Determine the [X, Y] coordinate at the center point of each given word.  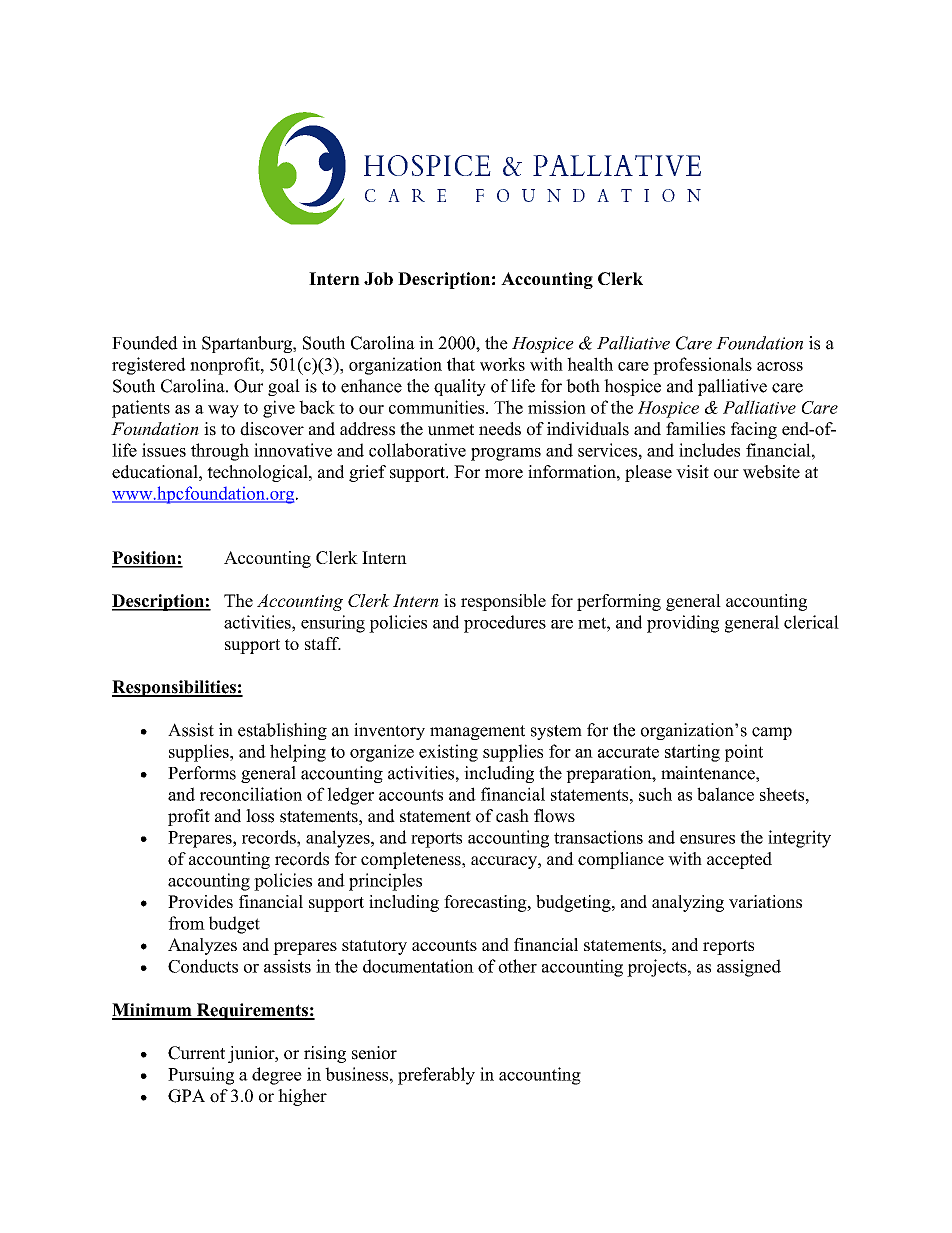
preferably [436, 1076]
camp [772, 733]
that [461, 364]
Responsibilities [175, 688]
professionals [702, 366]
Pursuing [201, 1076]
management [477, 732]
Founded [145, 343]
